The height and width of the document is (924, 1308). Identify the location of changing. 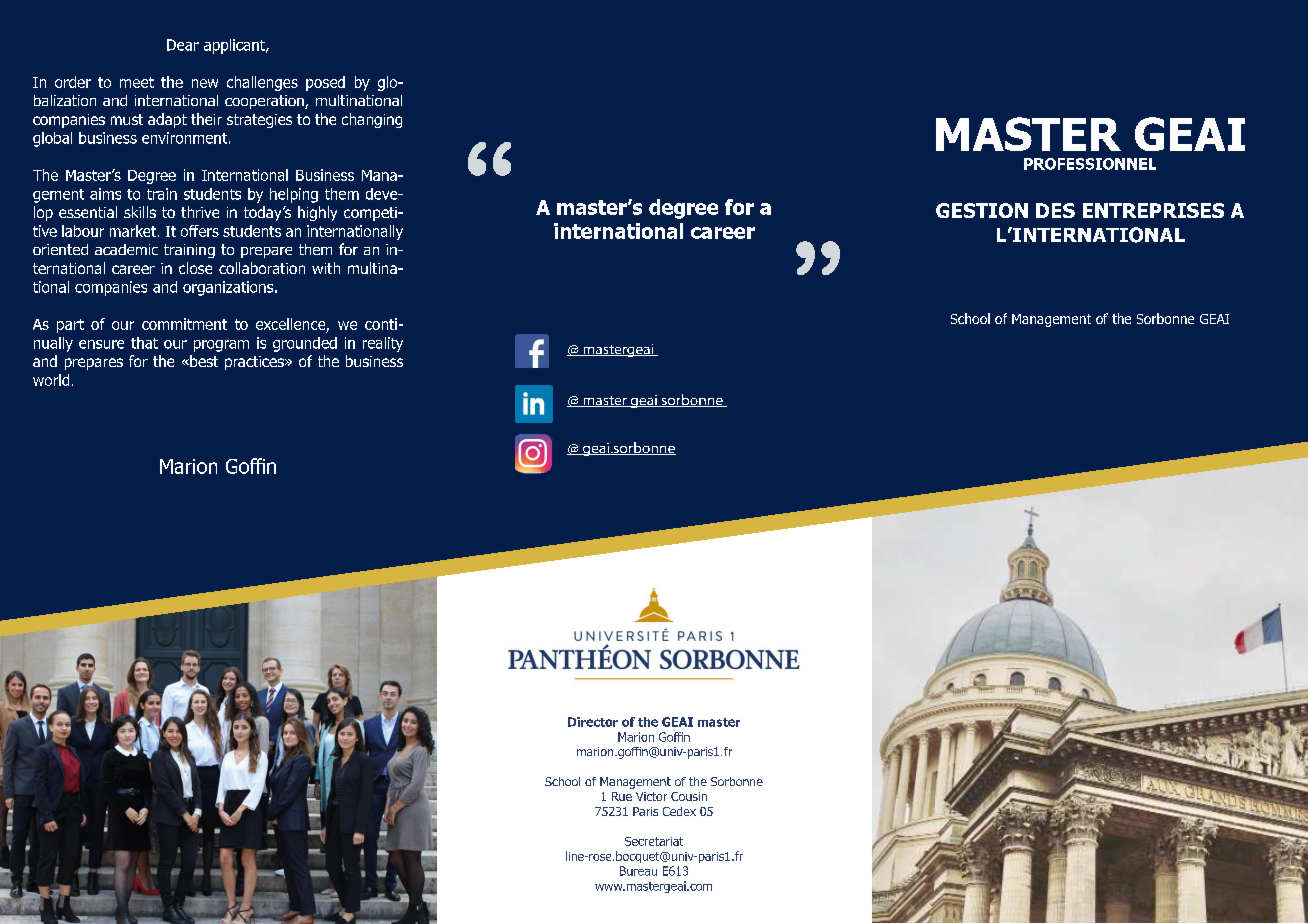
(372, 120).
